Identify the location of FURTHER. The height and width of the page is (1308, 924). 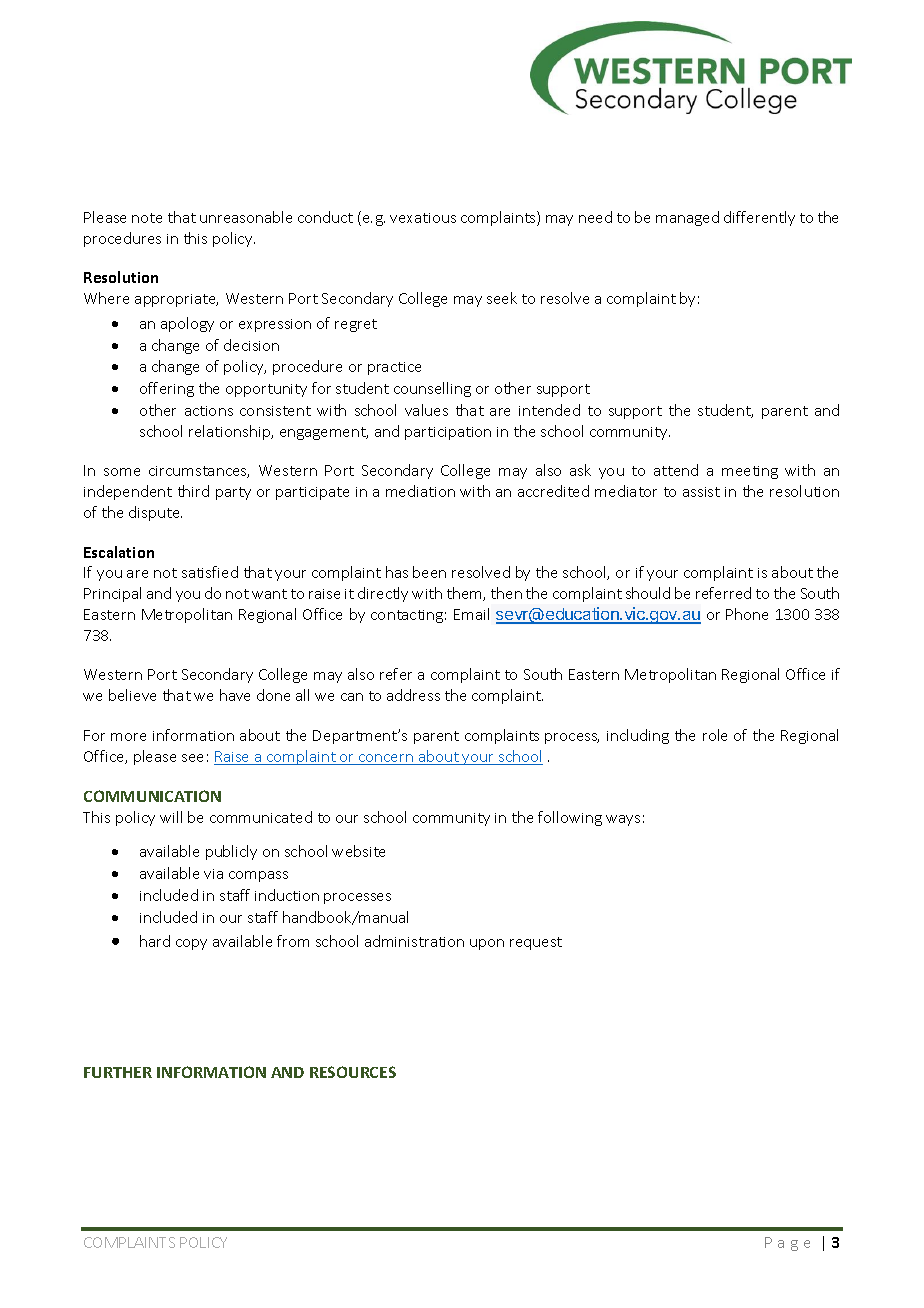
(118, 1072).
